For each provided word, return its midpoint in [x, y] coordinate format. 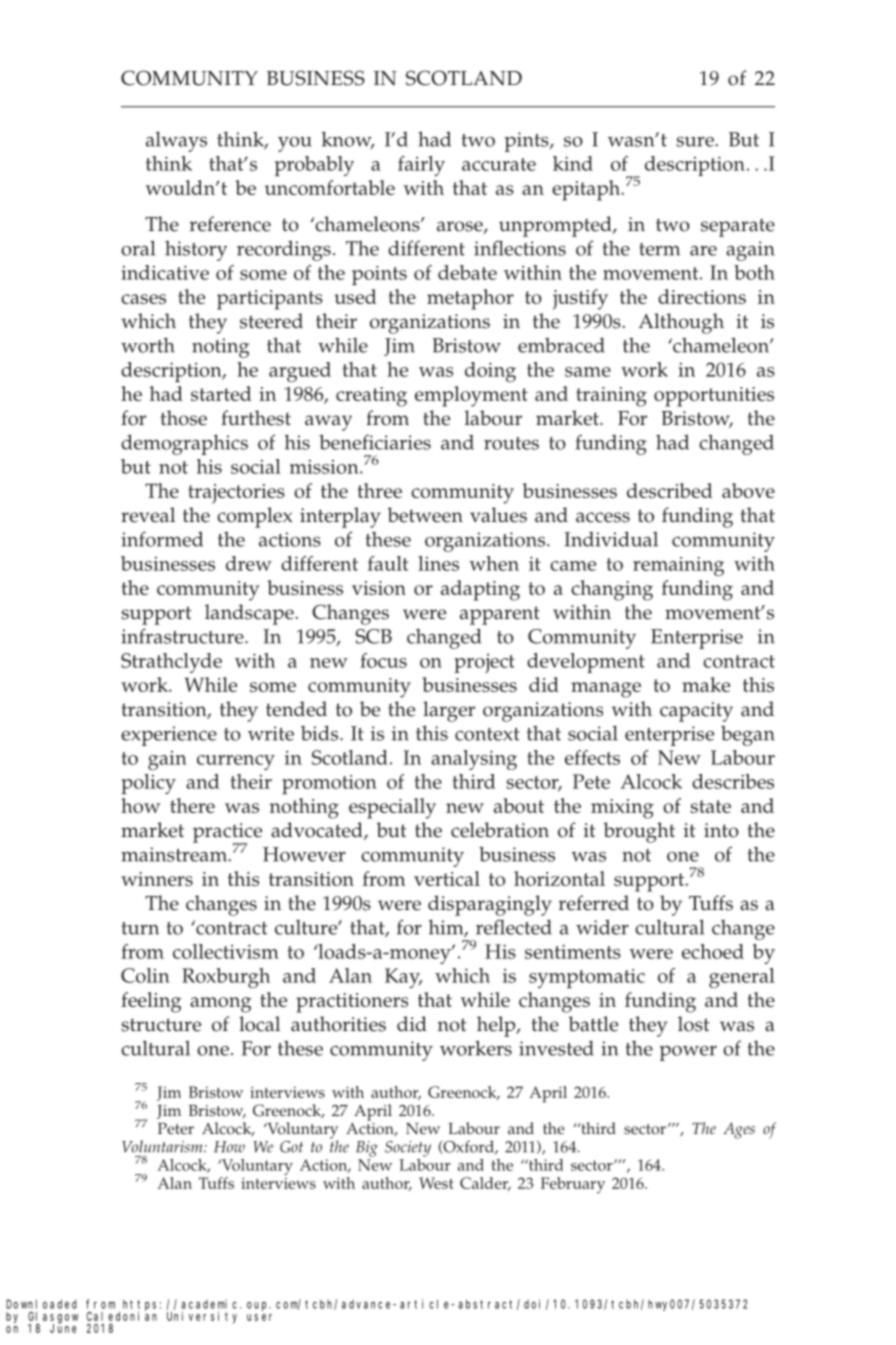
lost [694, 1024]
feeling [151, 1002]
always [176, 141]
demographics [184, 444]
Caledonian [121, 1315]
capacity [696, 712]
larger [449, 711]
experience [169, 736]
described [669, 490]
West [436, 1183]
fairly [421, 166]
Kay [403, 978]
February [573, 1185]
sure [696, 142]
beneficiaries [375, 442]
